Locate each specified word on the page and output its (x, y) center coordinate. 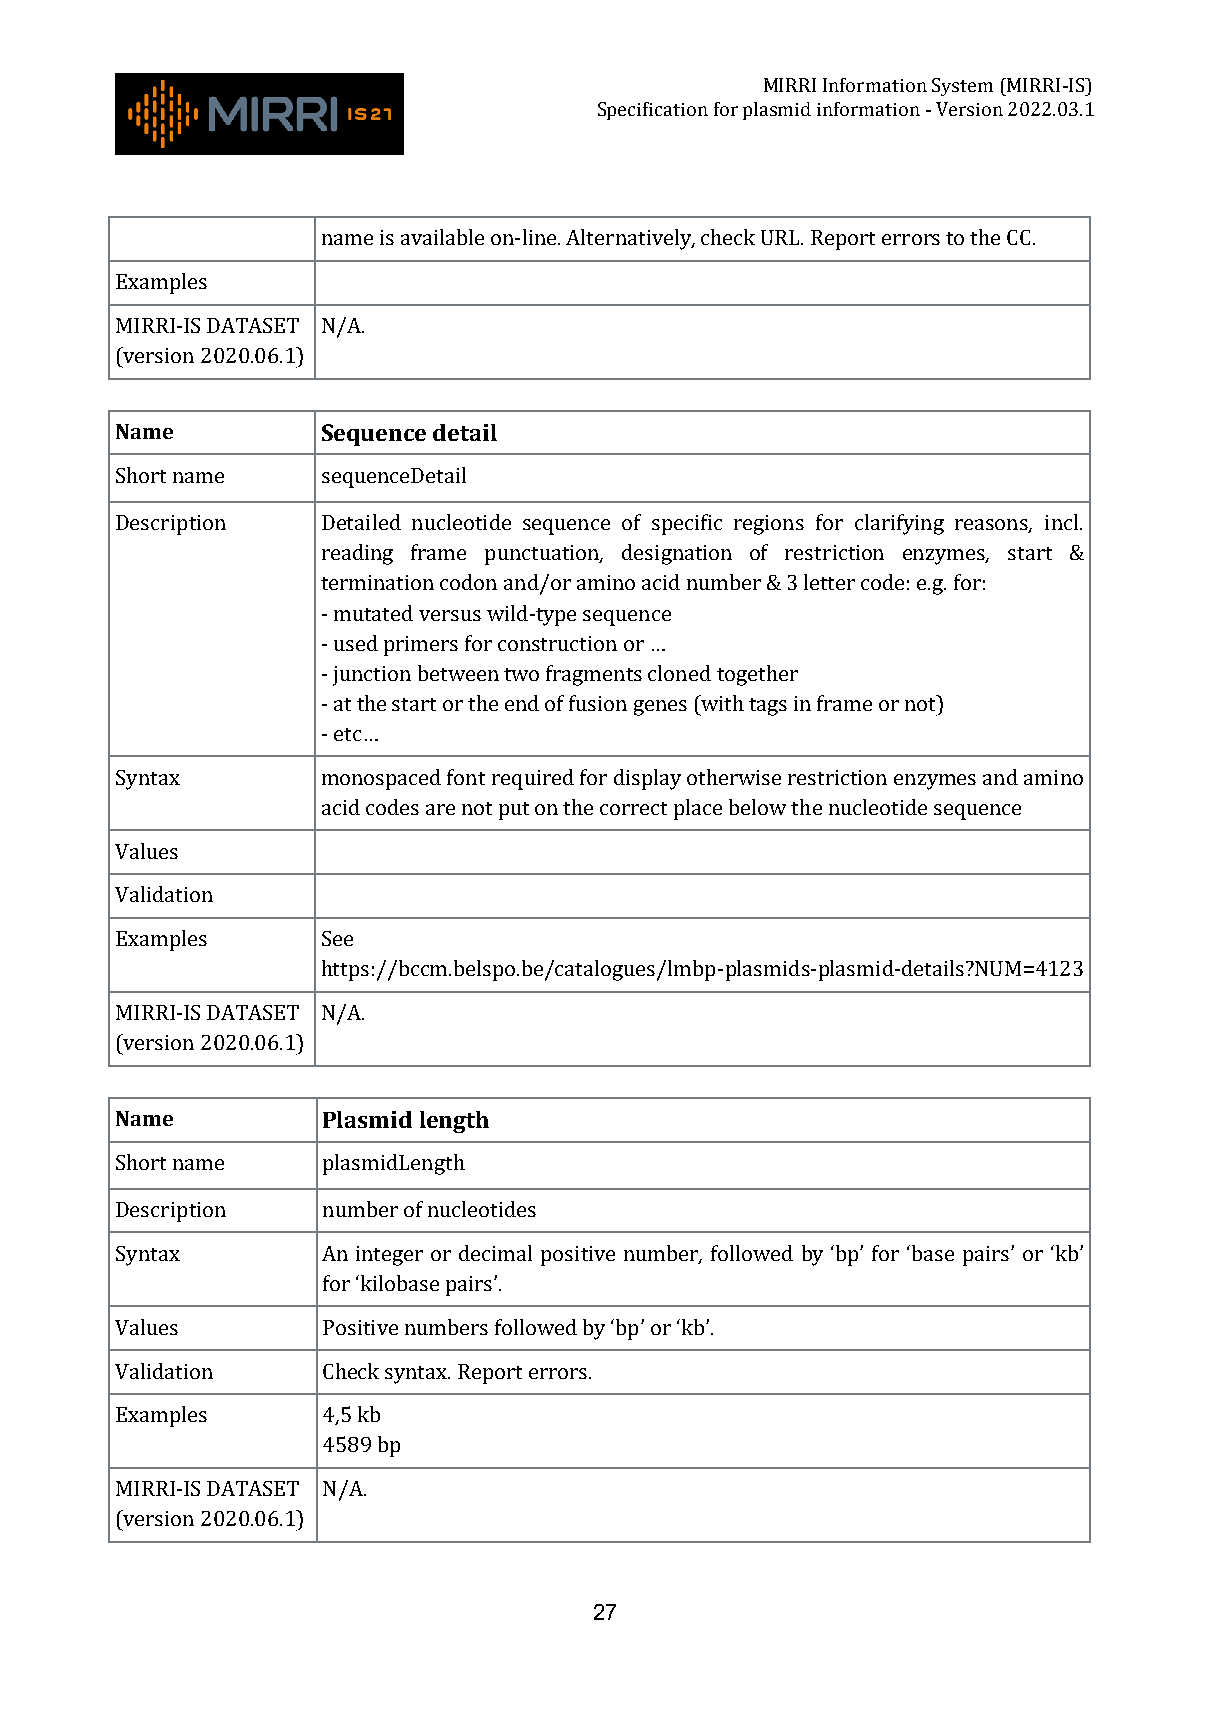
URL (782, 237)
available (442, 237)
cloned (679, 673)
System (962, 87)
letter (829, 582)
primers (421, 646)
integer (389, 1256)
